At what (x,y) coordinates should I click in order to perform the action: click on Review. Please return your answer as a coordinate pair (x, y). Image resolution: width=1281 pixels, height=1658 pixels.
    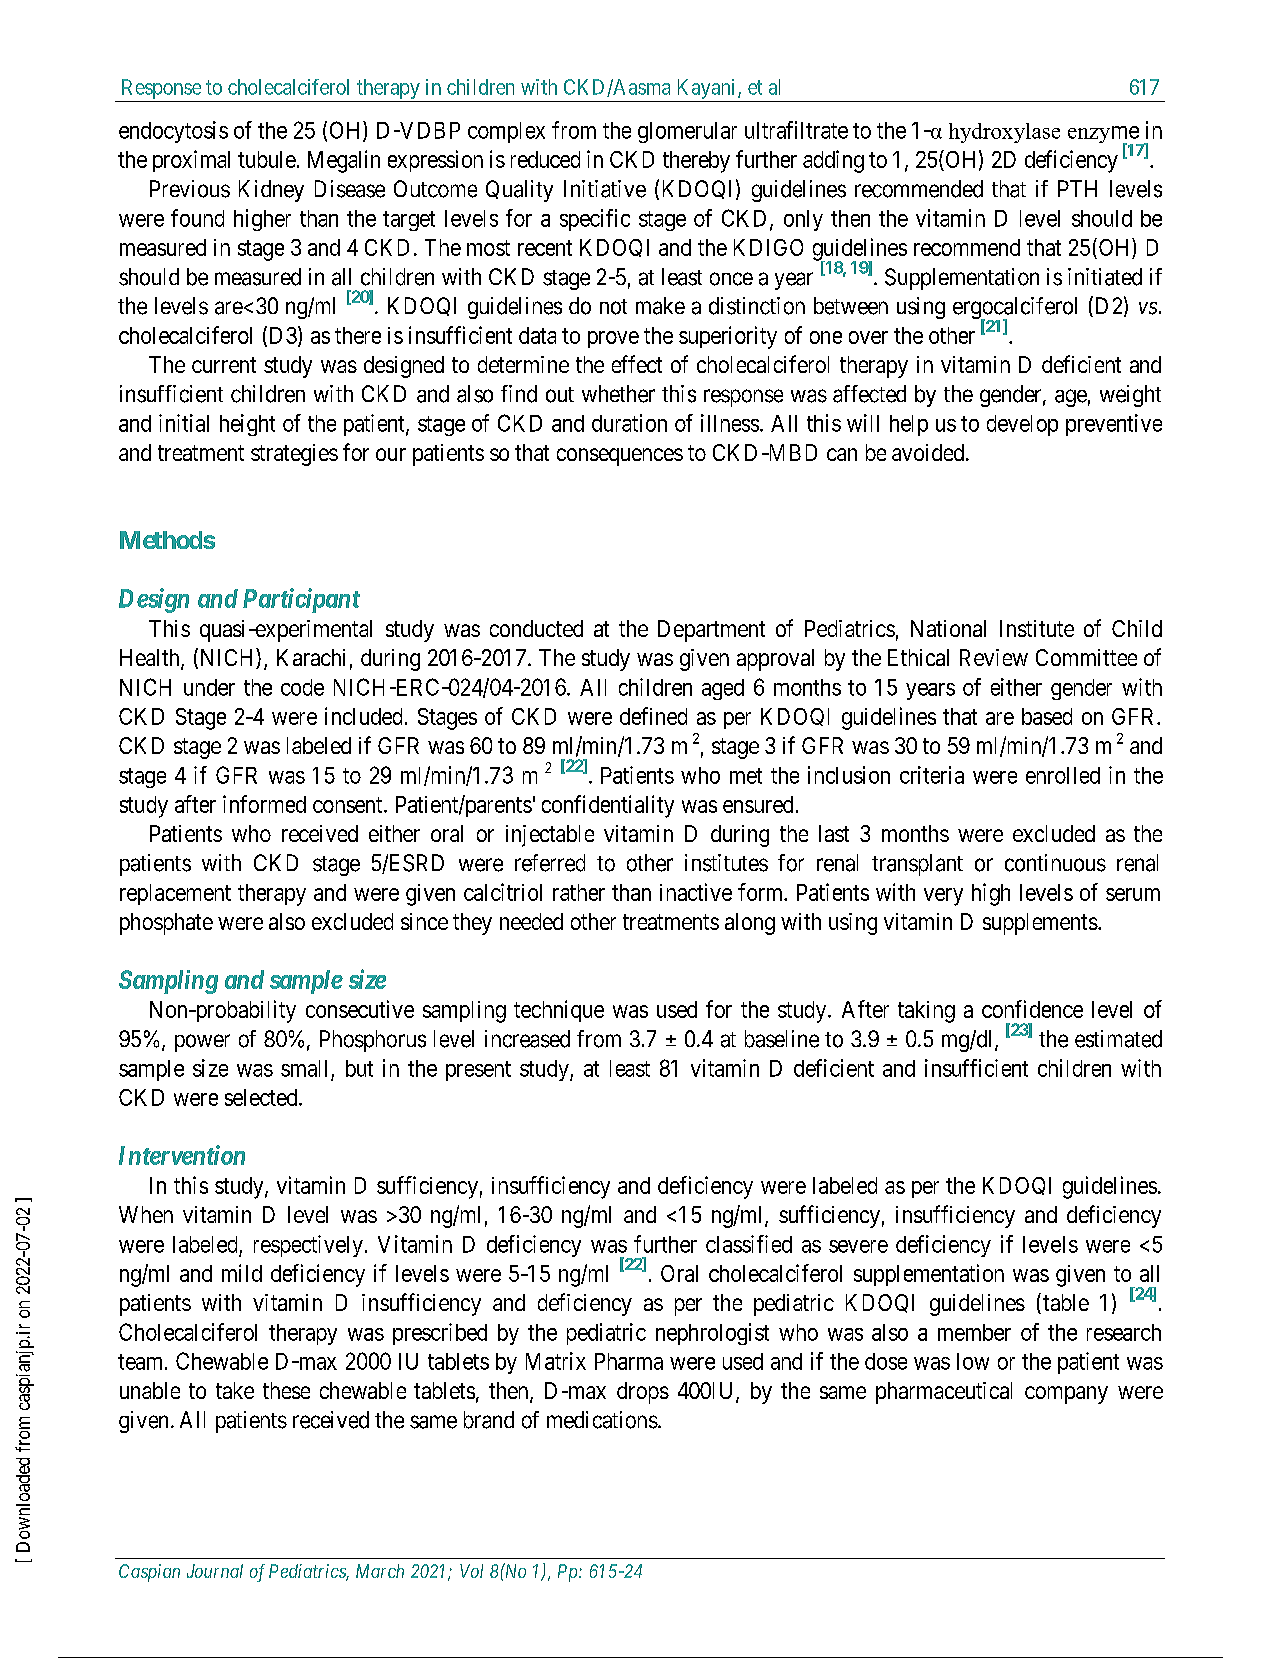
    Looking at the image, I should click on (994, 657).
